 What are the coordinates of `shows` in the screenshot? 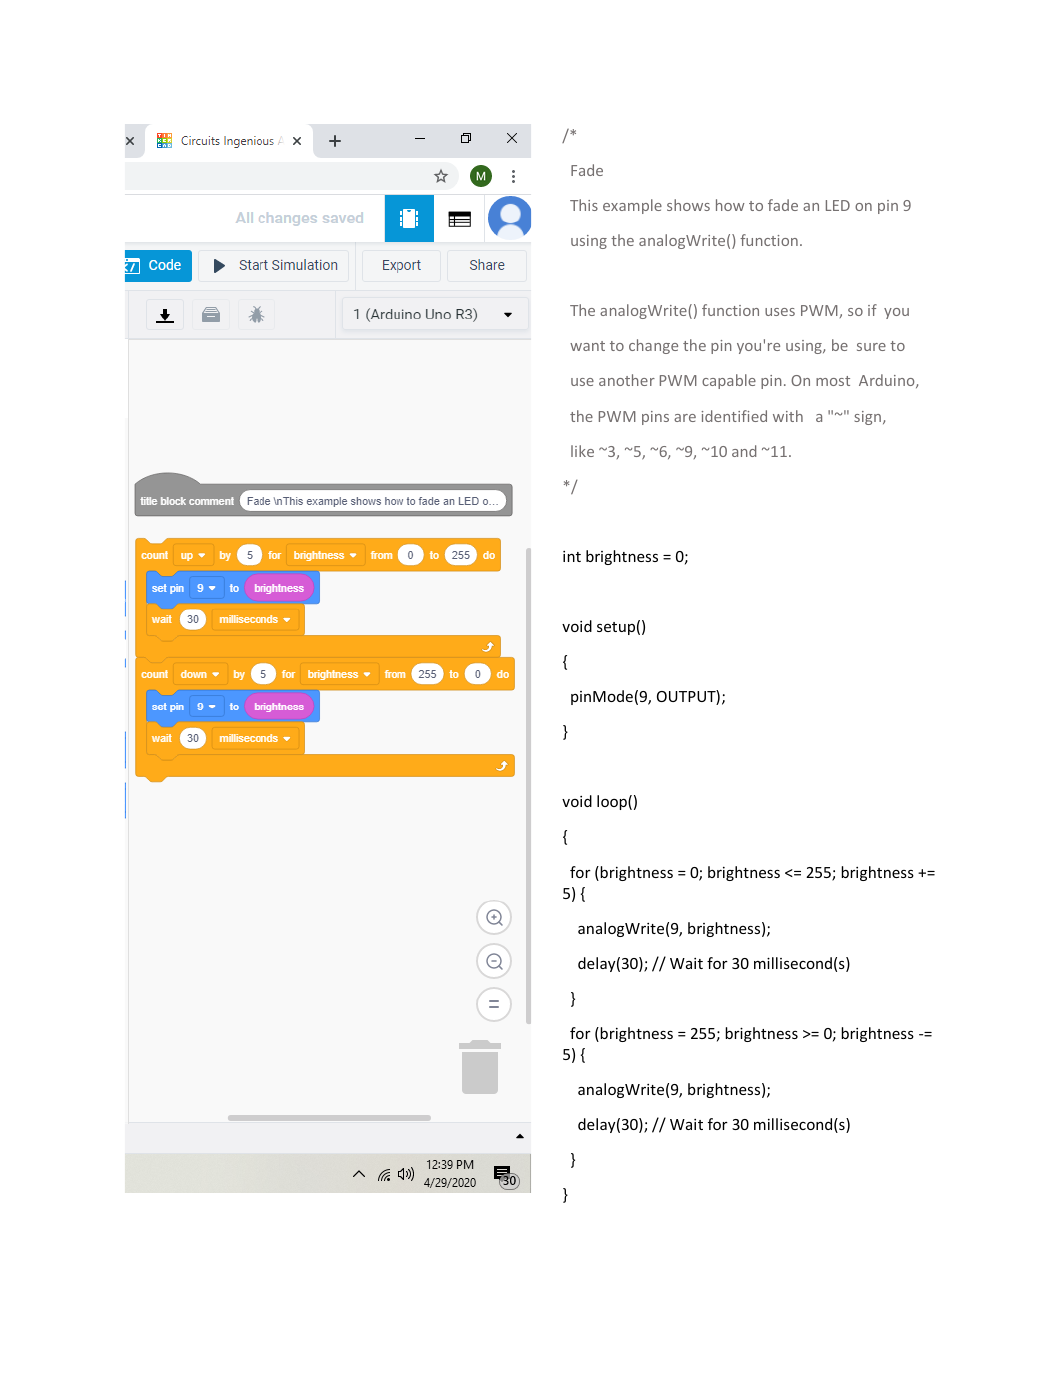 It's located at (688, 205).
